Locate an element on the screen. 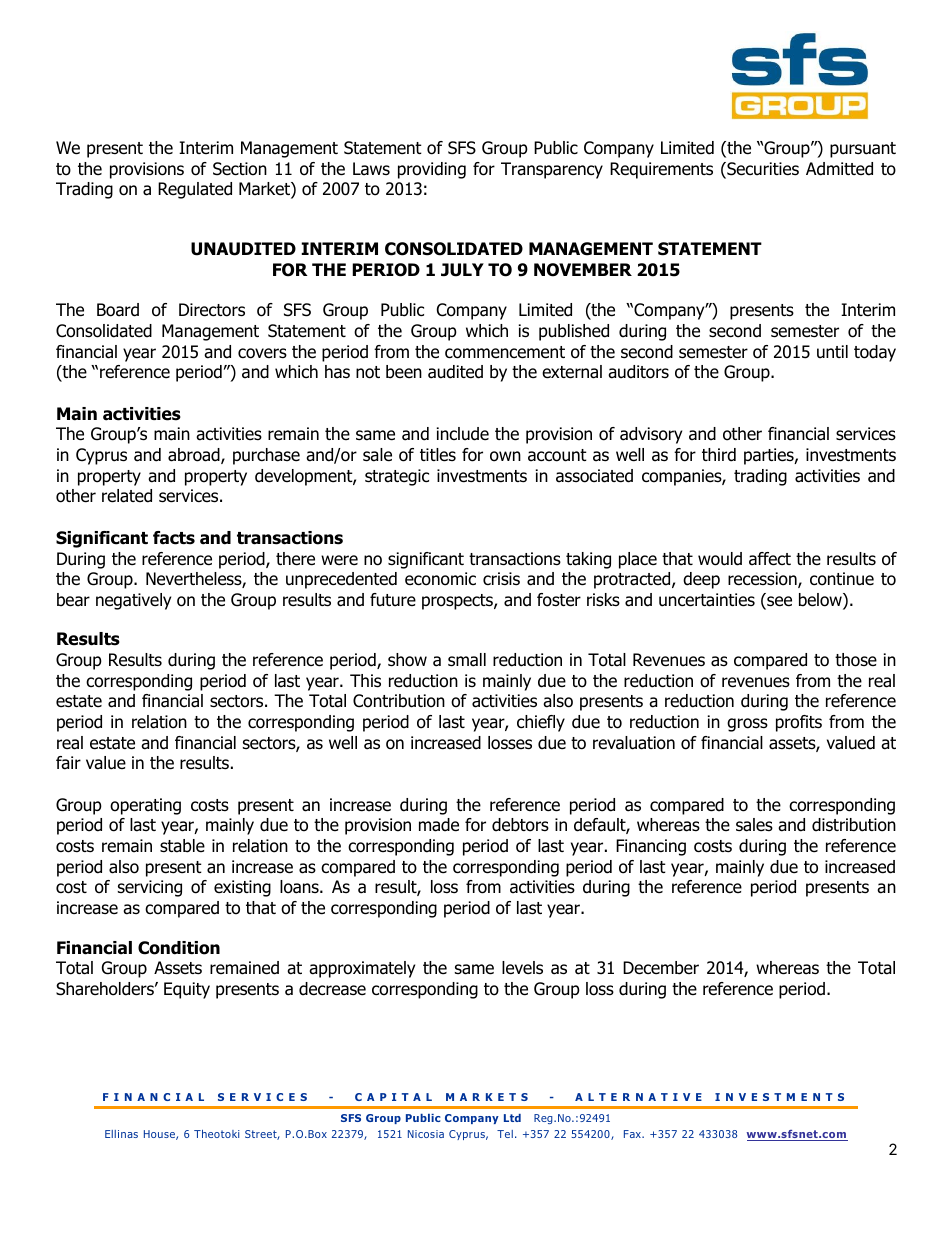 This screenshot has width=952, height=1233. Regulated is located at coordinates (195, 190).
